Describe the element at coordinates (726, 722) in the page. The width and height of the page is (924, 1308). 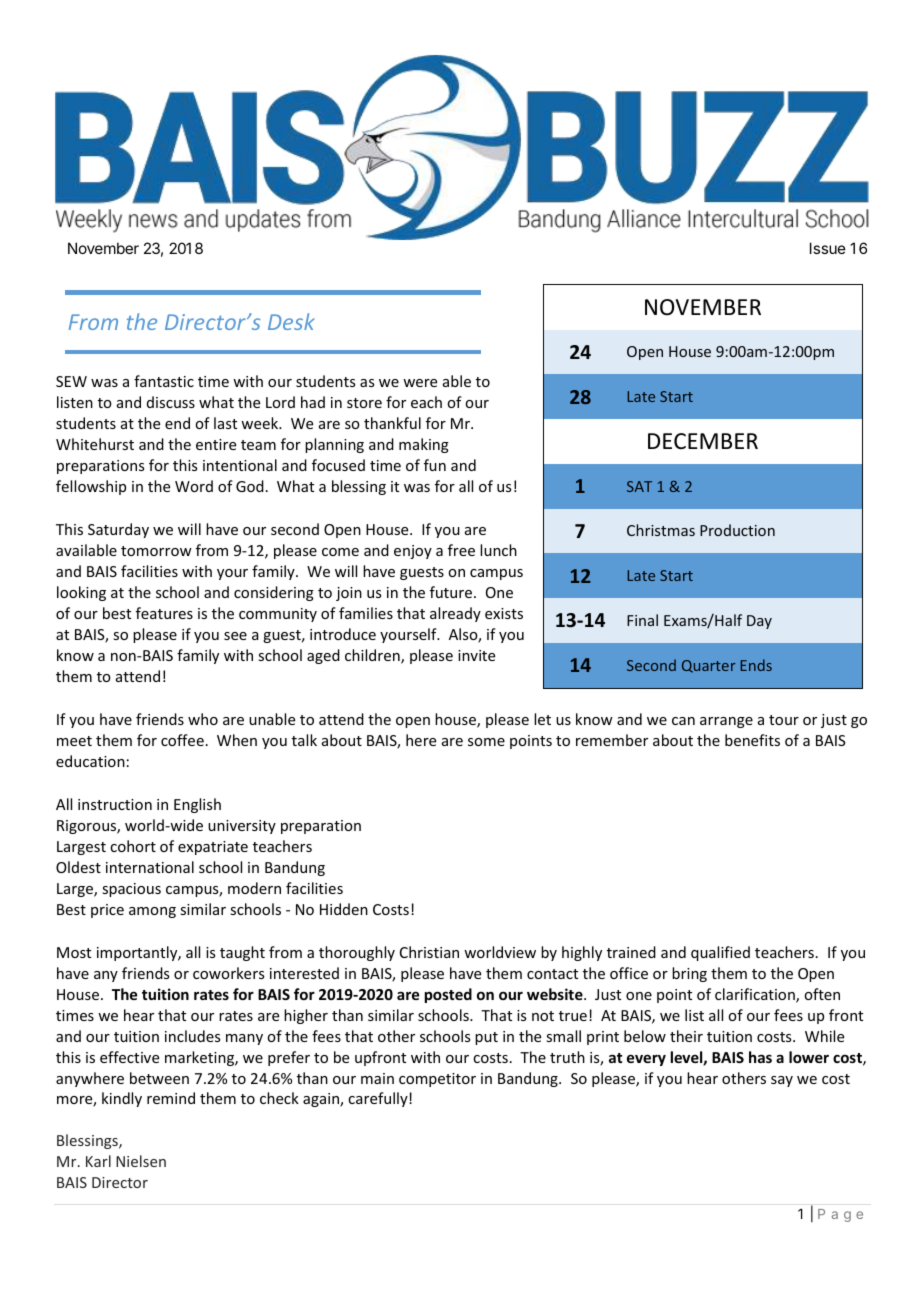
I see `arrange` at that location.
